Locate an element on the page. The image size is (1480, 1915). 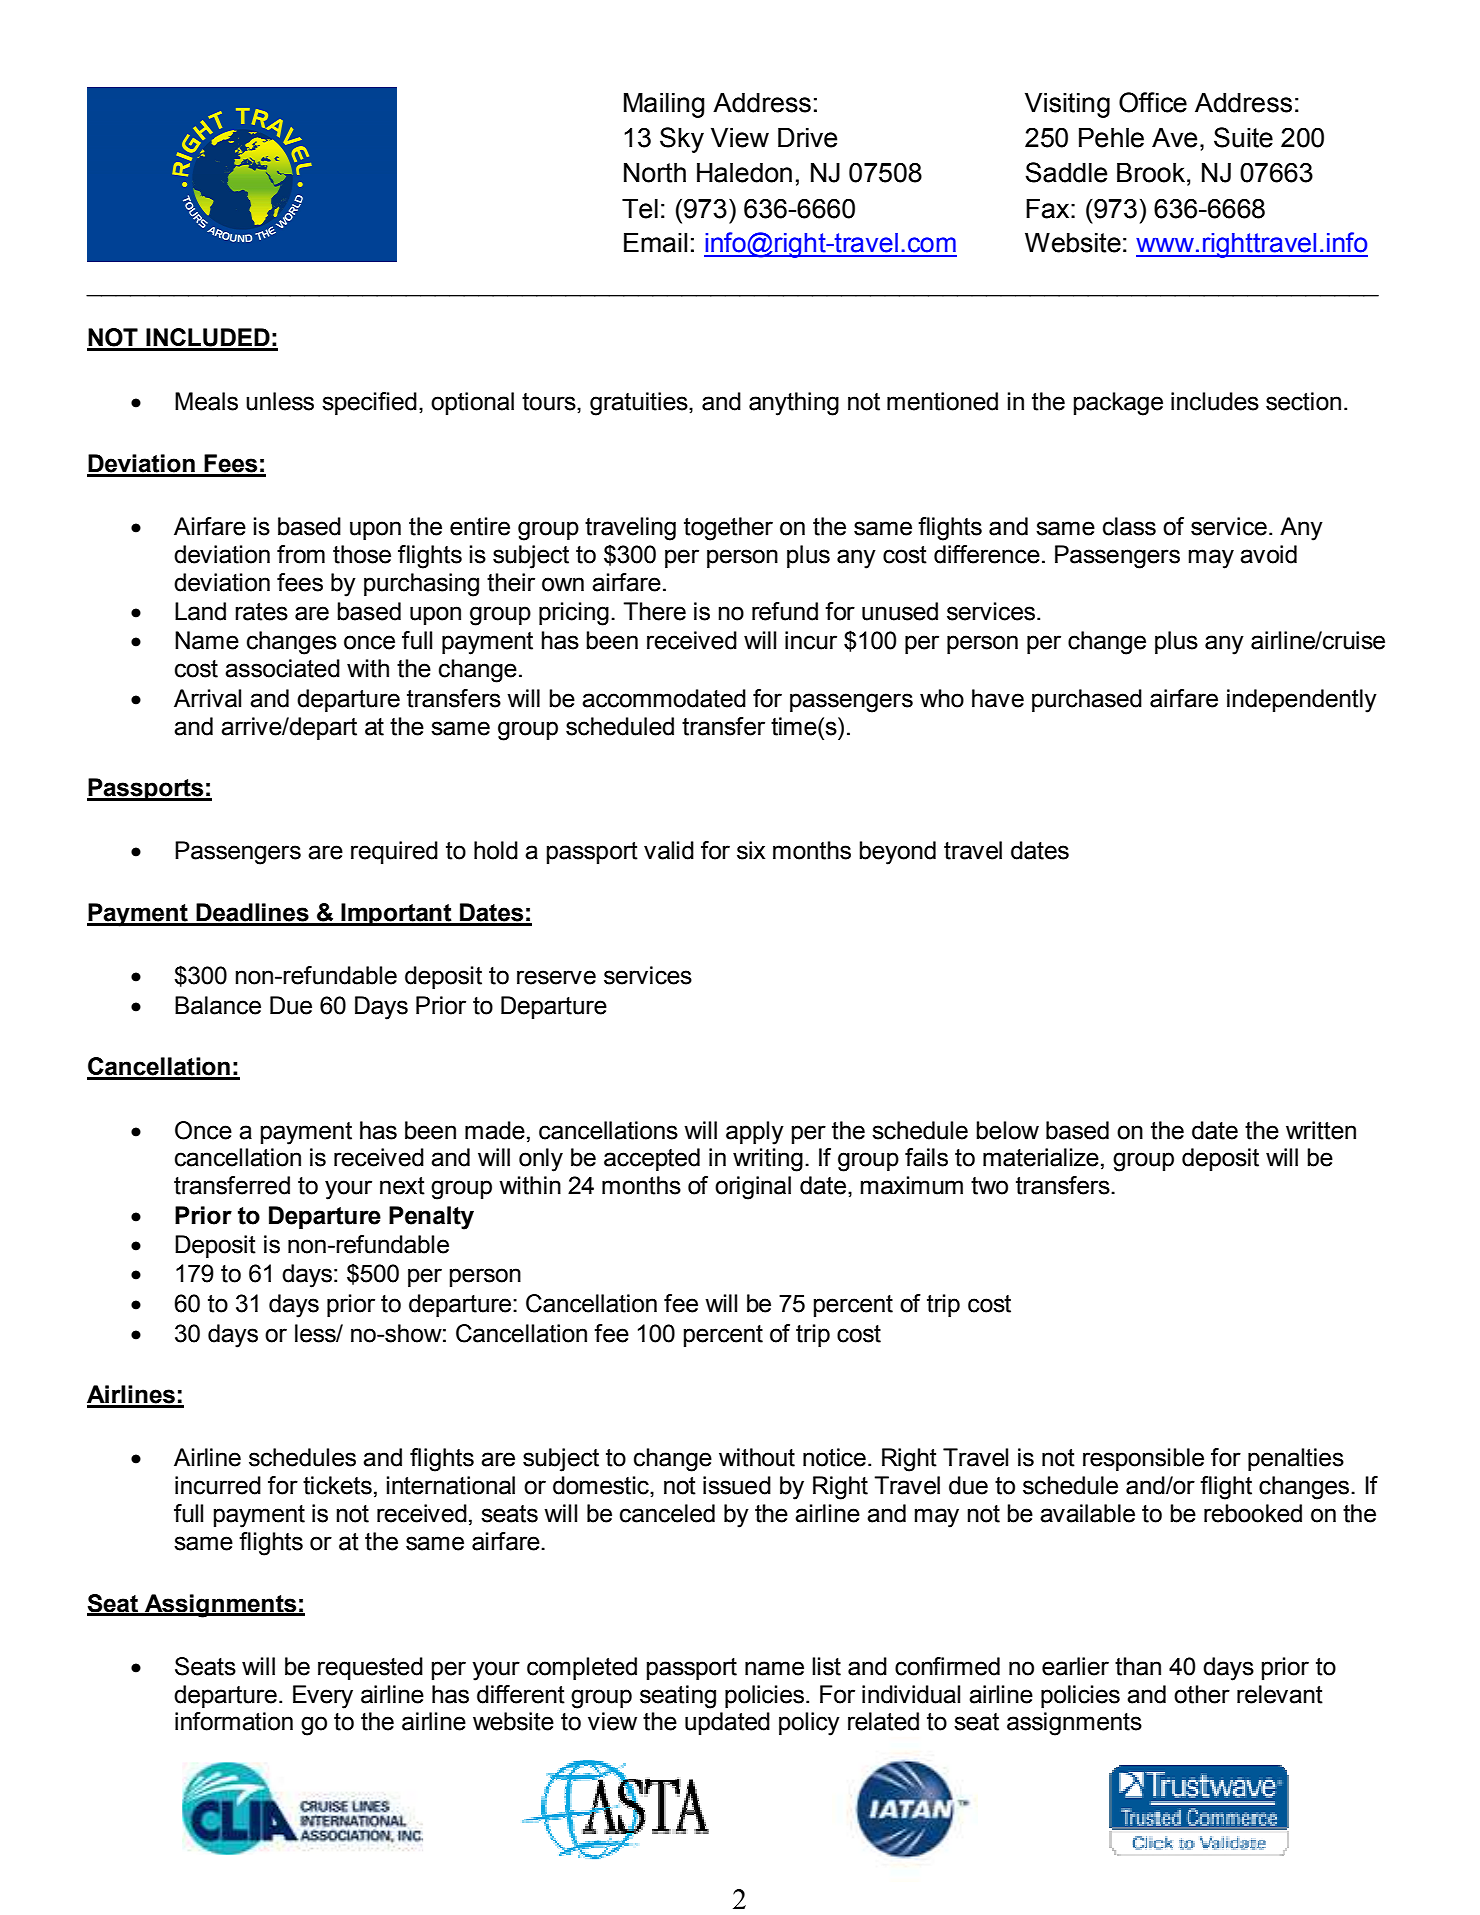
Tel is located at coordinates (640, 208).
